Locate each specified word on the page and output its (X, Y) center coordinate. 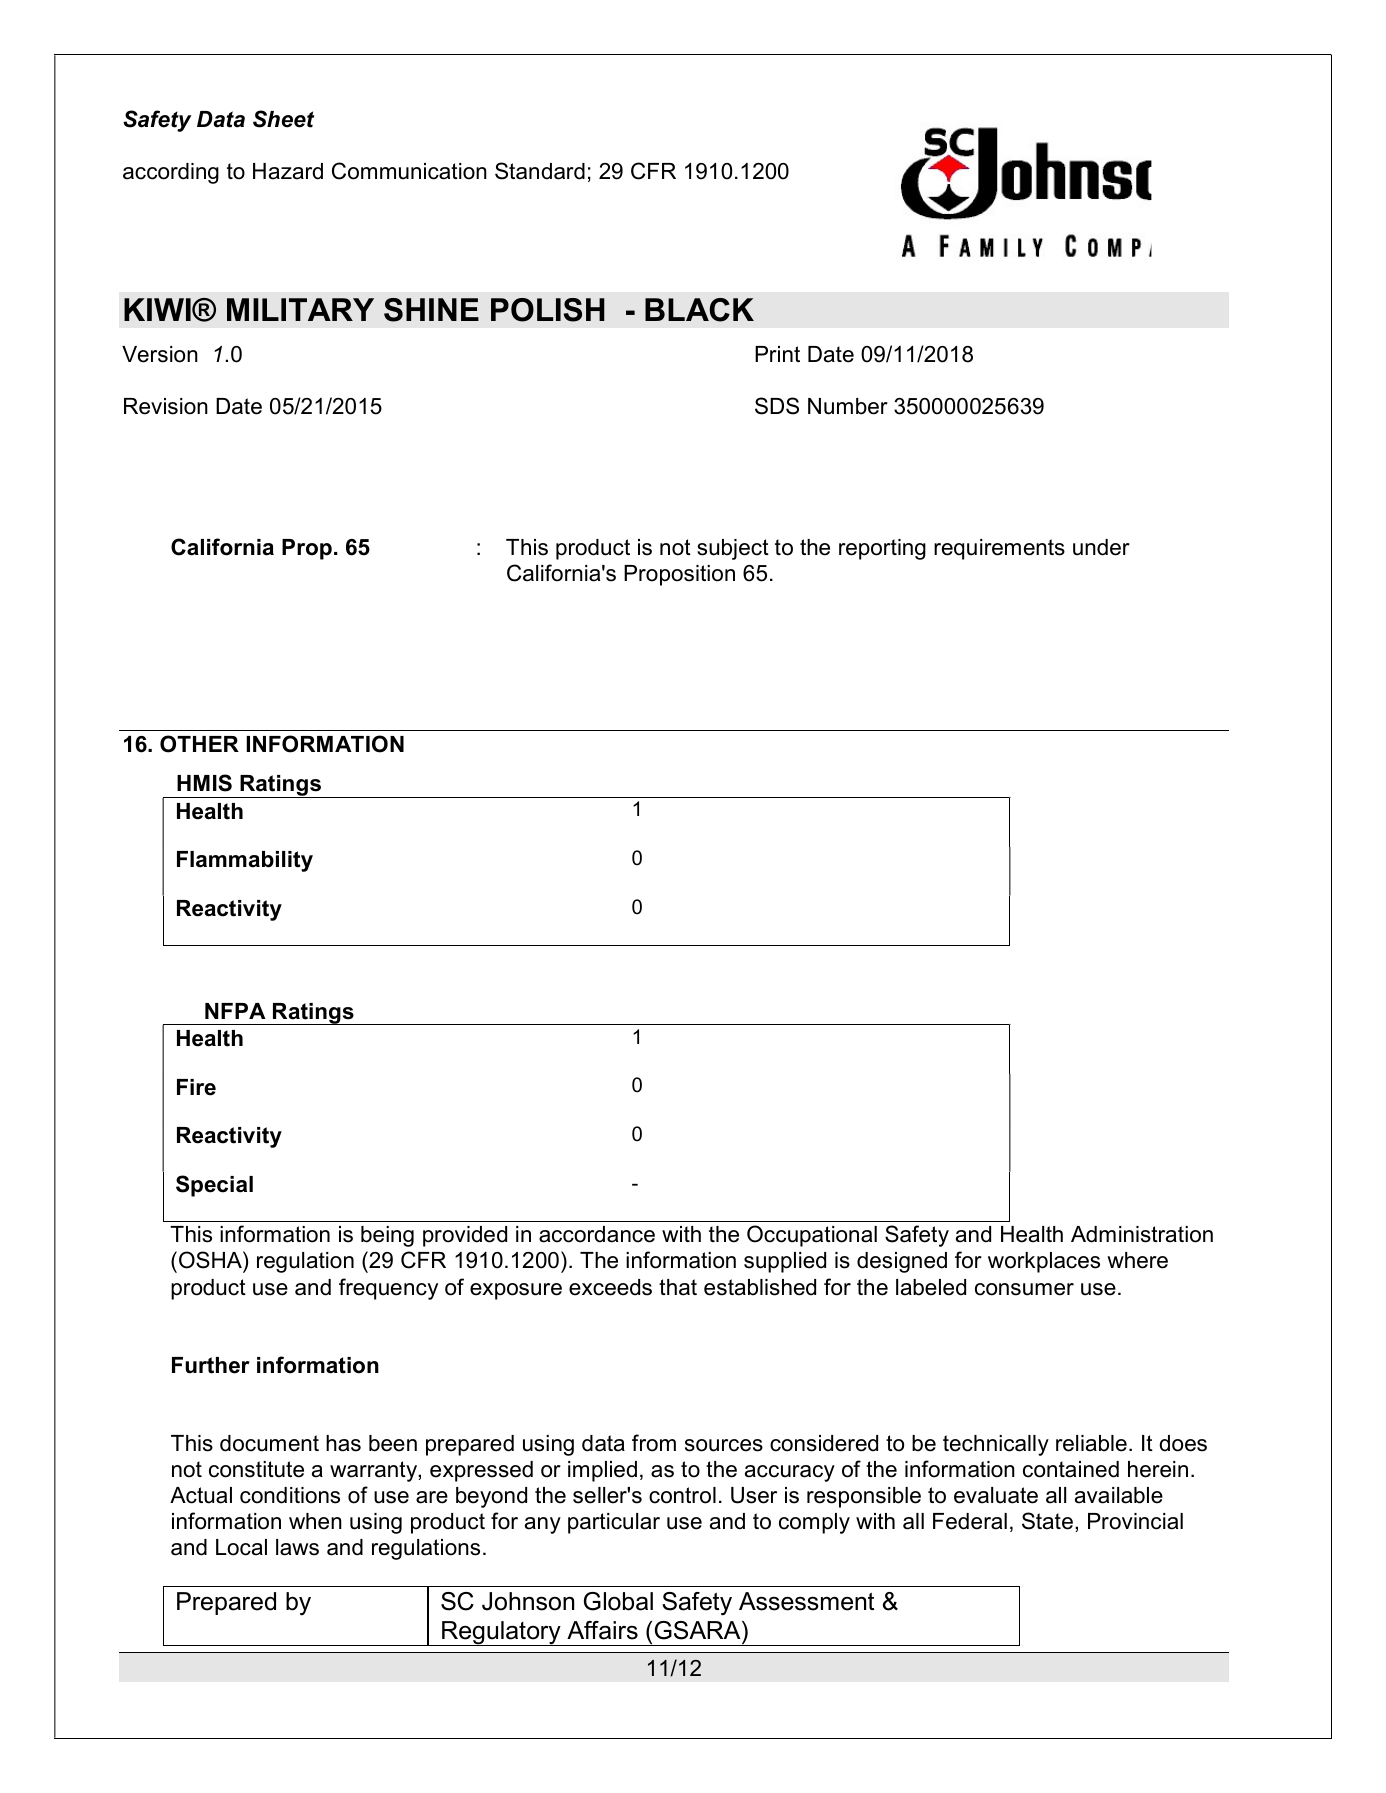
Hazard (288, 171)
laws (297, 1547)
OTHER (199, 744)
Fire (196, 1087)
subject (733, 549)
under (1101, 547)
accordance (597, 1234)
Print (777, 354)
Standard (540, 171)
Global (618, 1601)
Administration (1142, 1234)
